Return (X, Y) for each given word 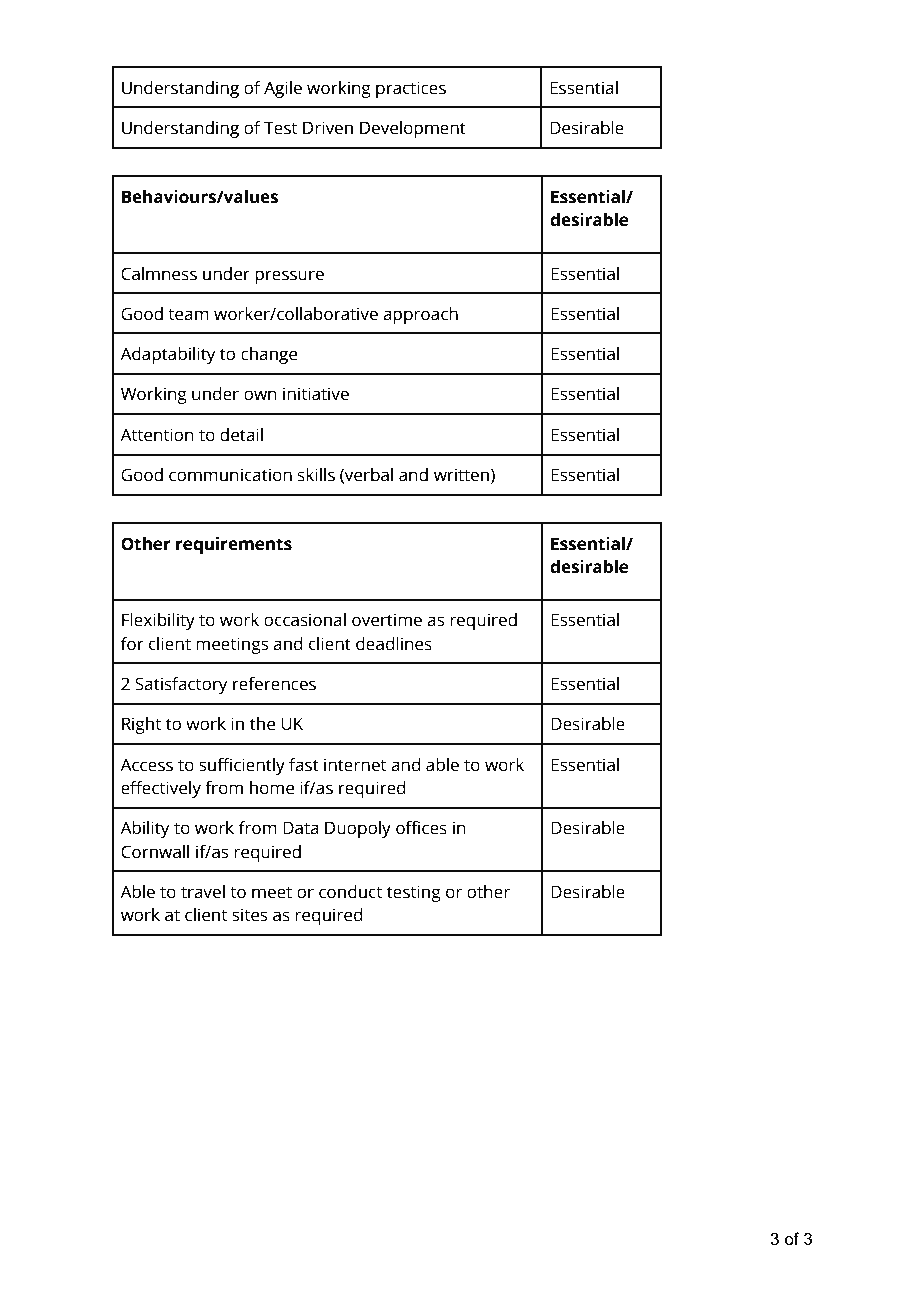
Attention (157, 435)
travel (203, 892)
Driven (328, 128)
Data (301, 828)
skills (316, 475)
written (461, 475)
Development (413, 129)
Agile (283, 89)
